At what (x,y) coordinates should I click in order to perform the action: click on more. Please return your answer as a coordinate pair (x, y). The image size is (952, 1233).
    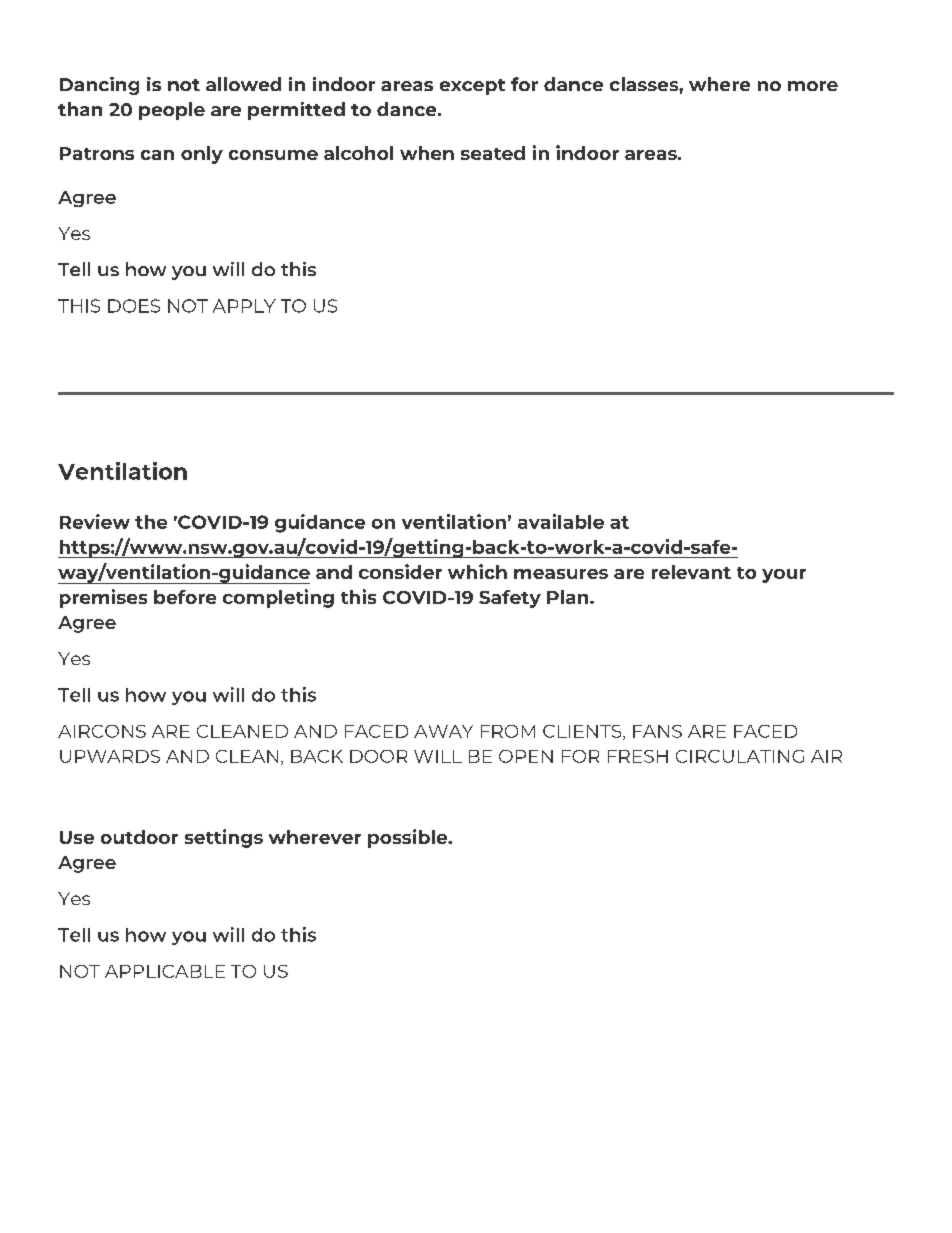
    Looking at the image, I should click on (813, 86).
